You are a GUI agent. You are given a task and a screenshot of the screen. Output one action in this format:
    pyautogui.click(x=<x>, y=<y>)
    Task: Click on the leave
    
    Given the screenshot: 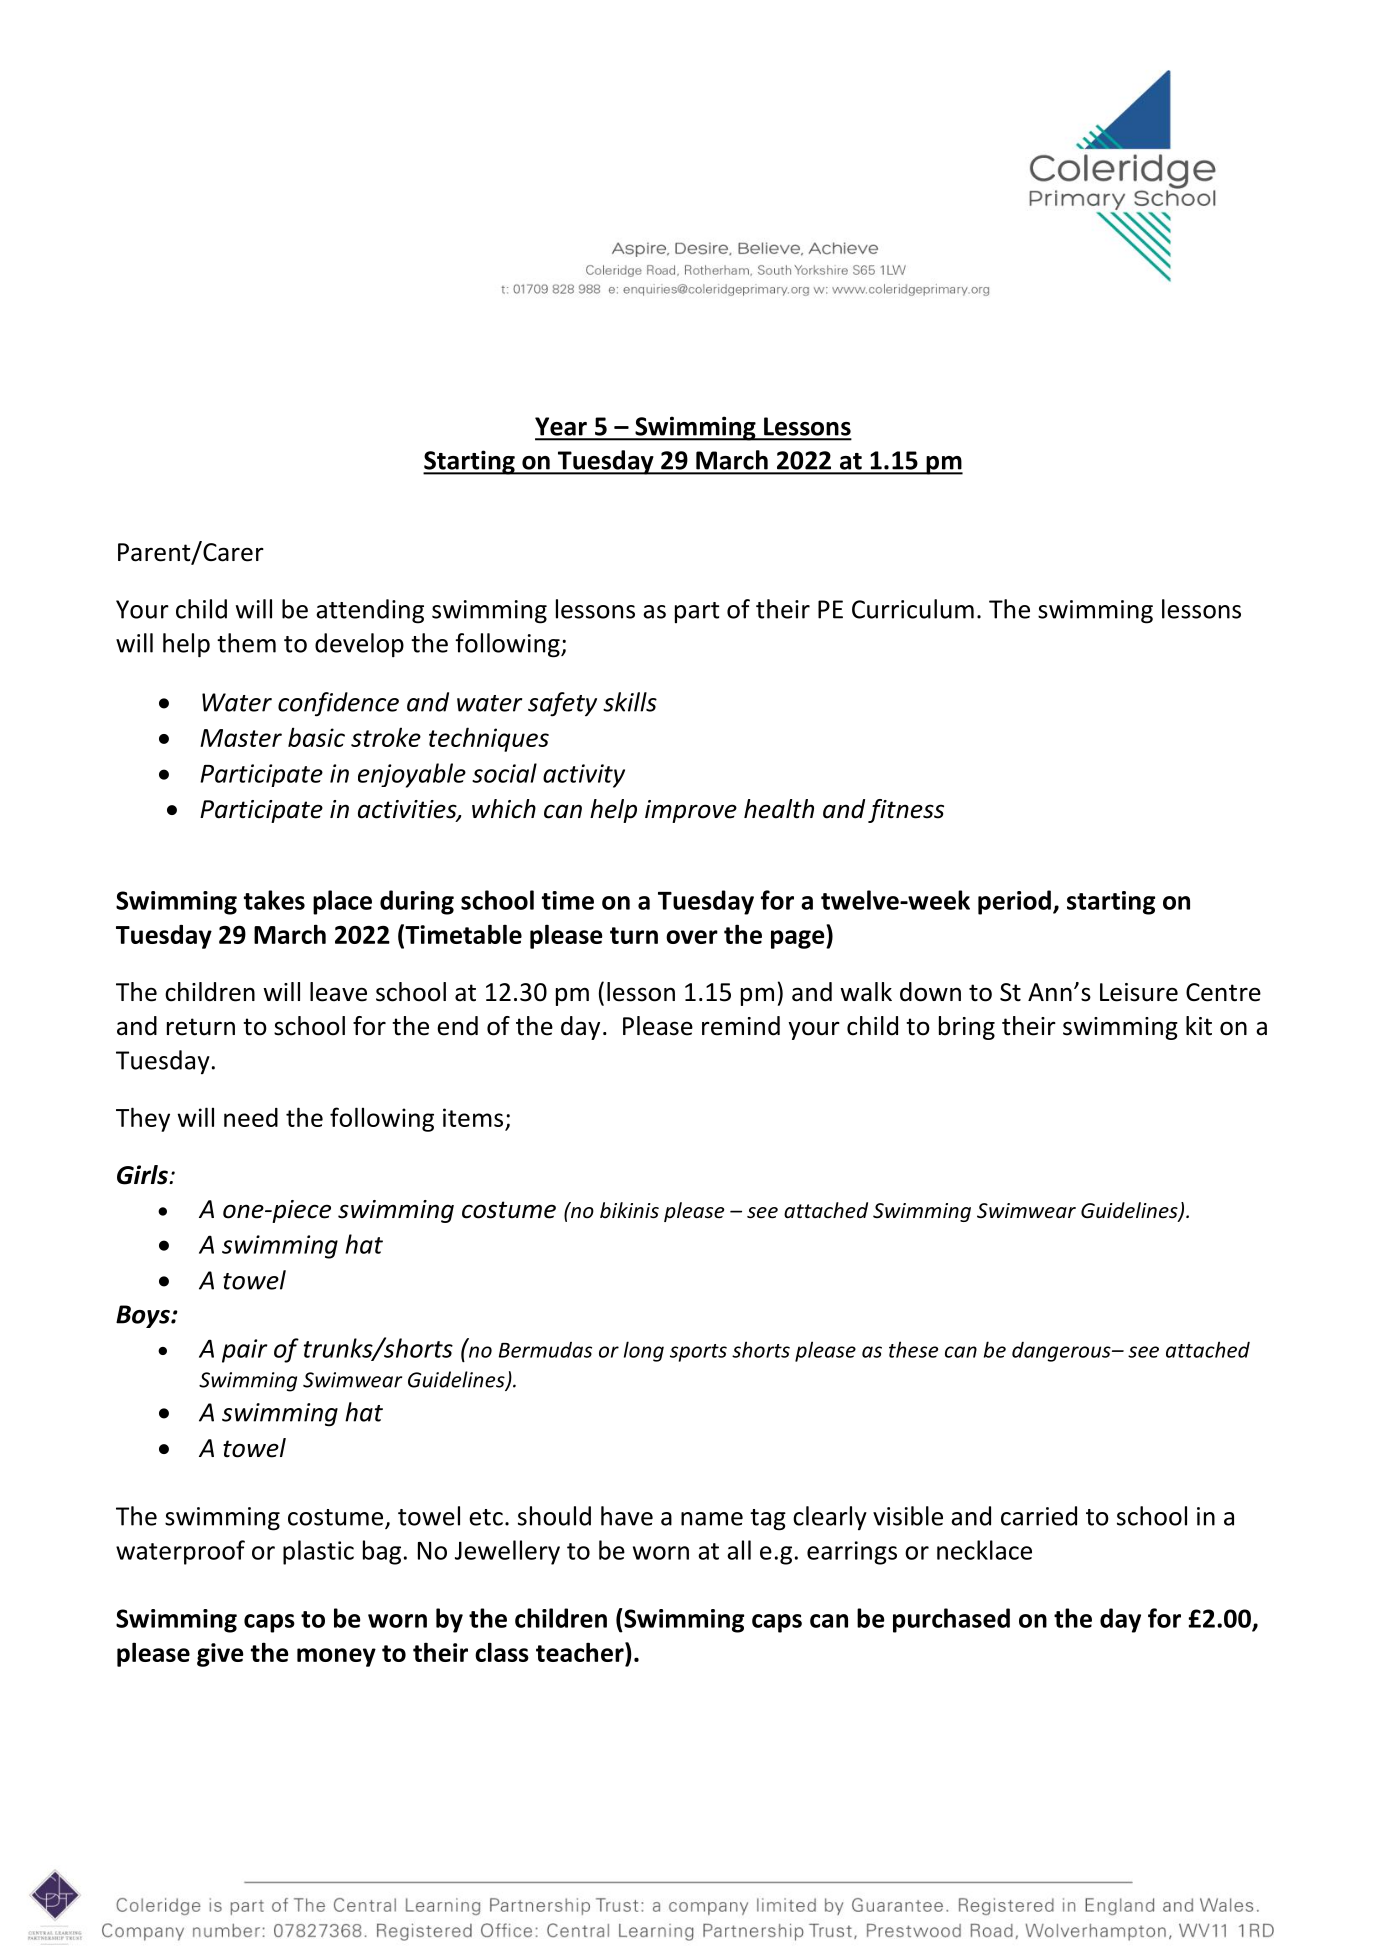 What is the action you would take?
    pyautogui.click(x=338, y=992)
